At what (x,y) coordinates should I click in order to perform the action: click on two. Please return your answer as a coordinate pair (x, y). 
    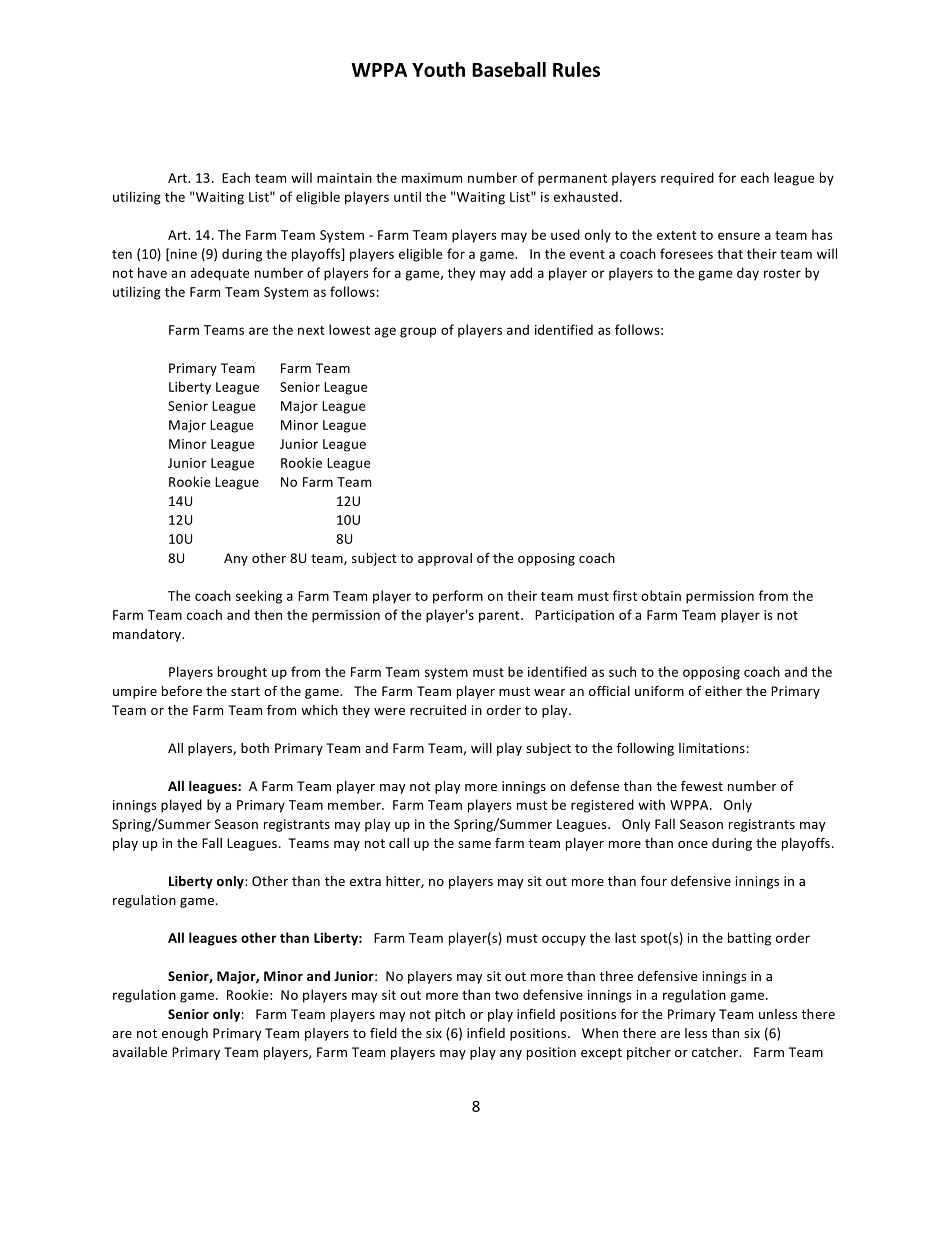
    Looking at the image, I should click on (507, 995).
